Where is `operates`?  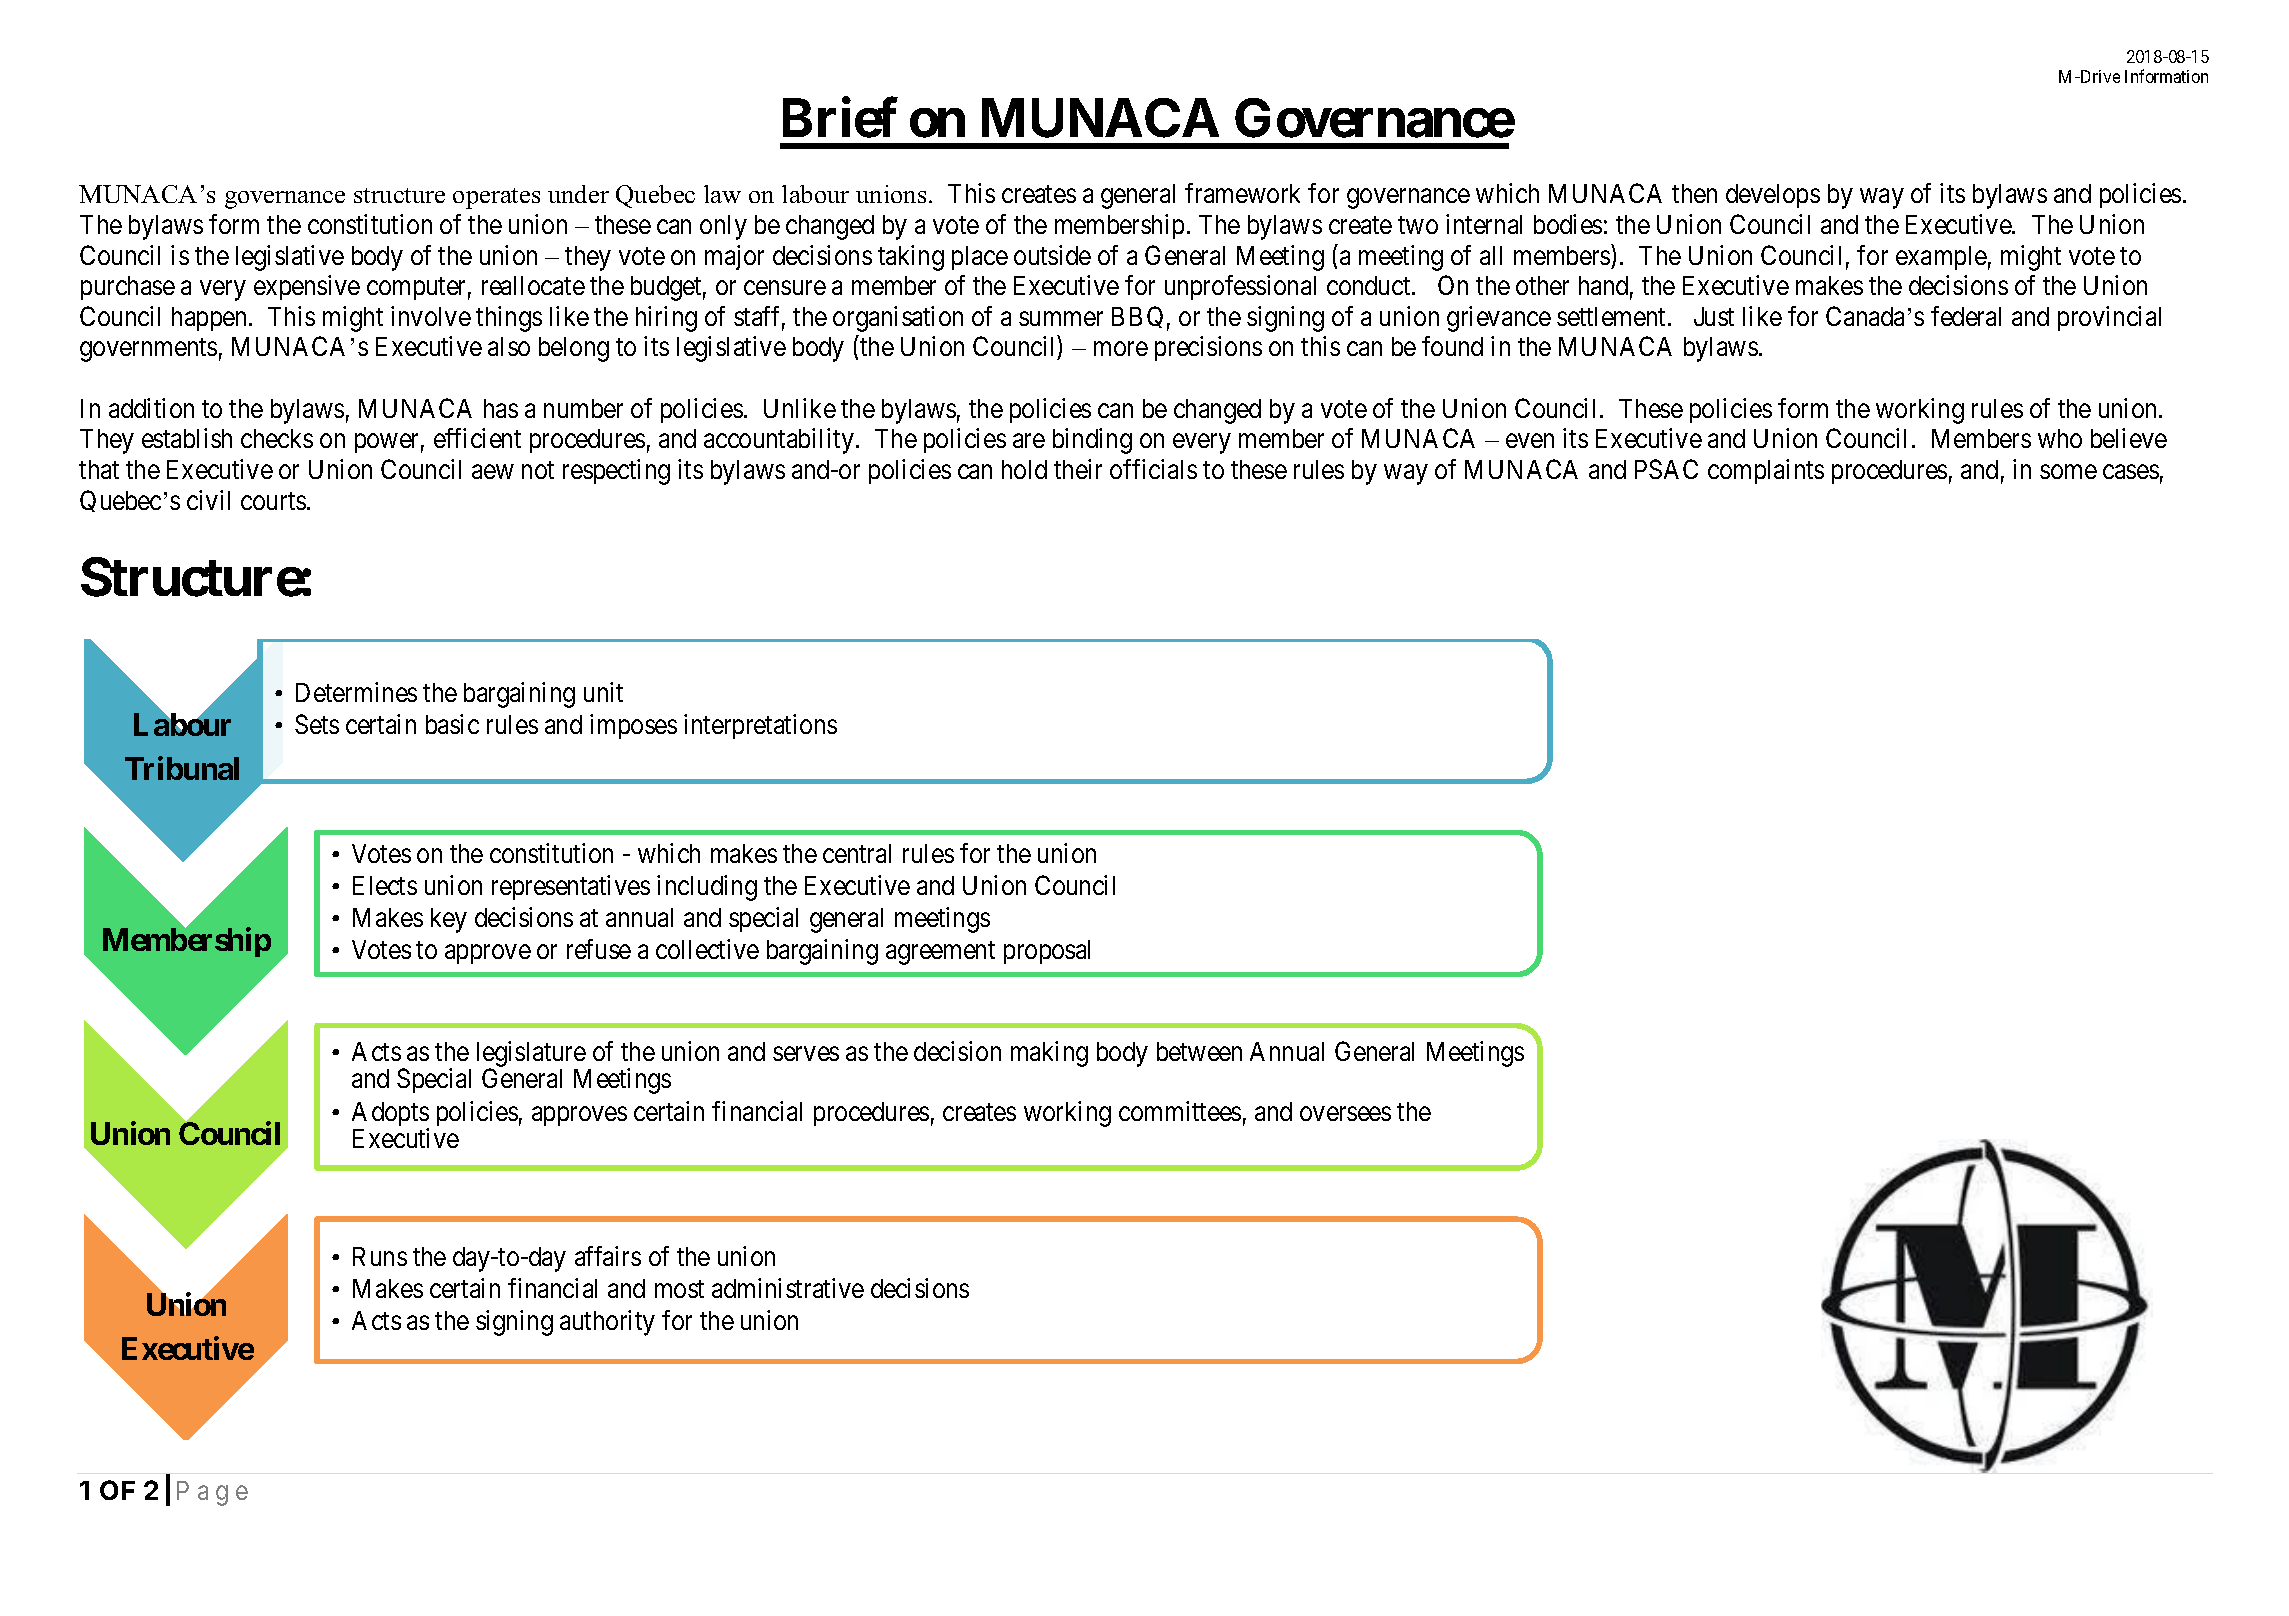
operates is located at coordinates (496, 198).
